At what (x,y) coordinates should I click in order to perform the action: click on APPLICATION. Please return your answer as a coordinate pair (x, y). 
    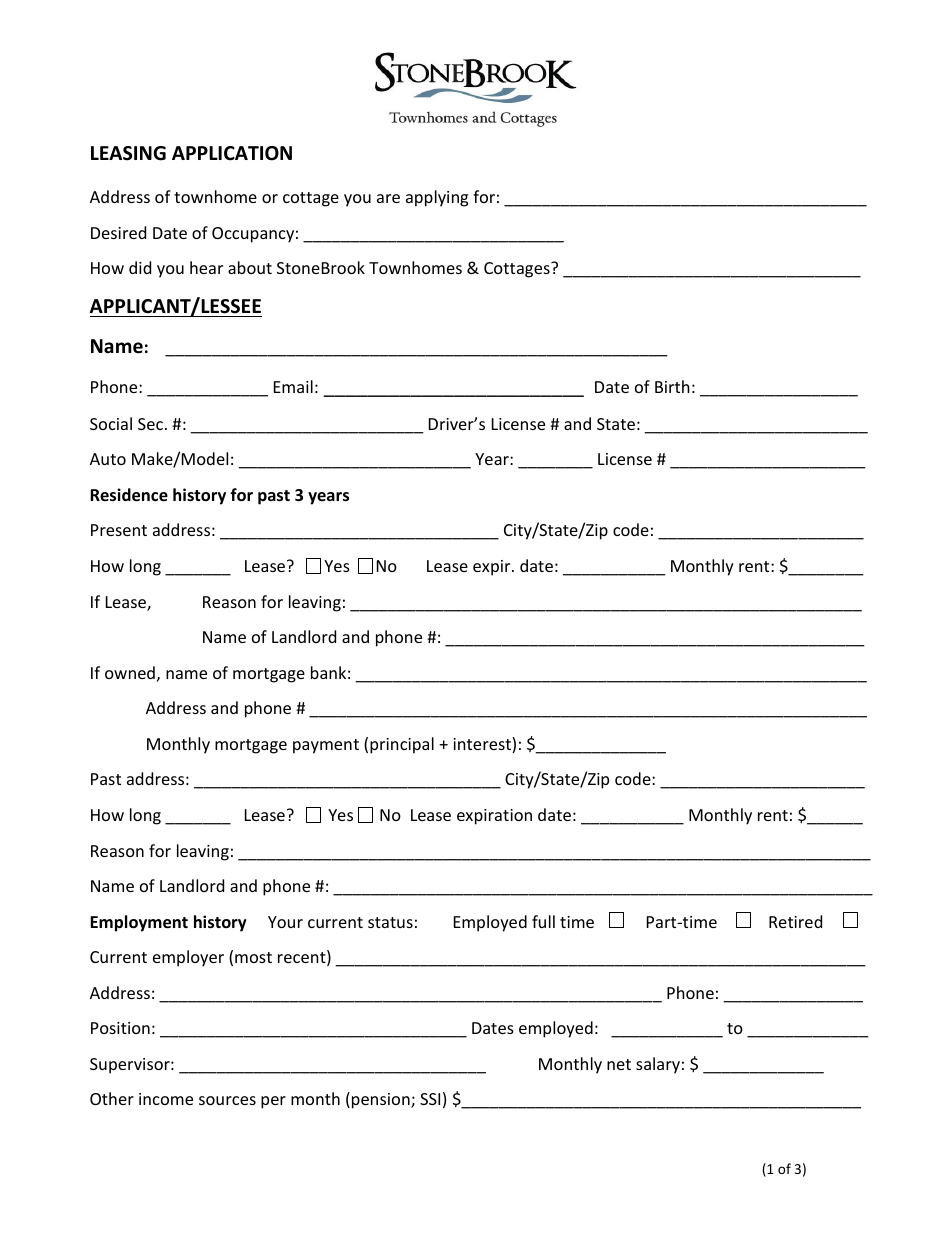
    Looking at the image, I should click on (232, 153).
